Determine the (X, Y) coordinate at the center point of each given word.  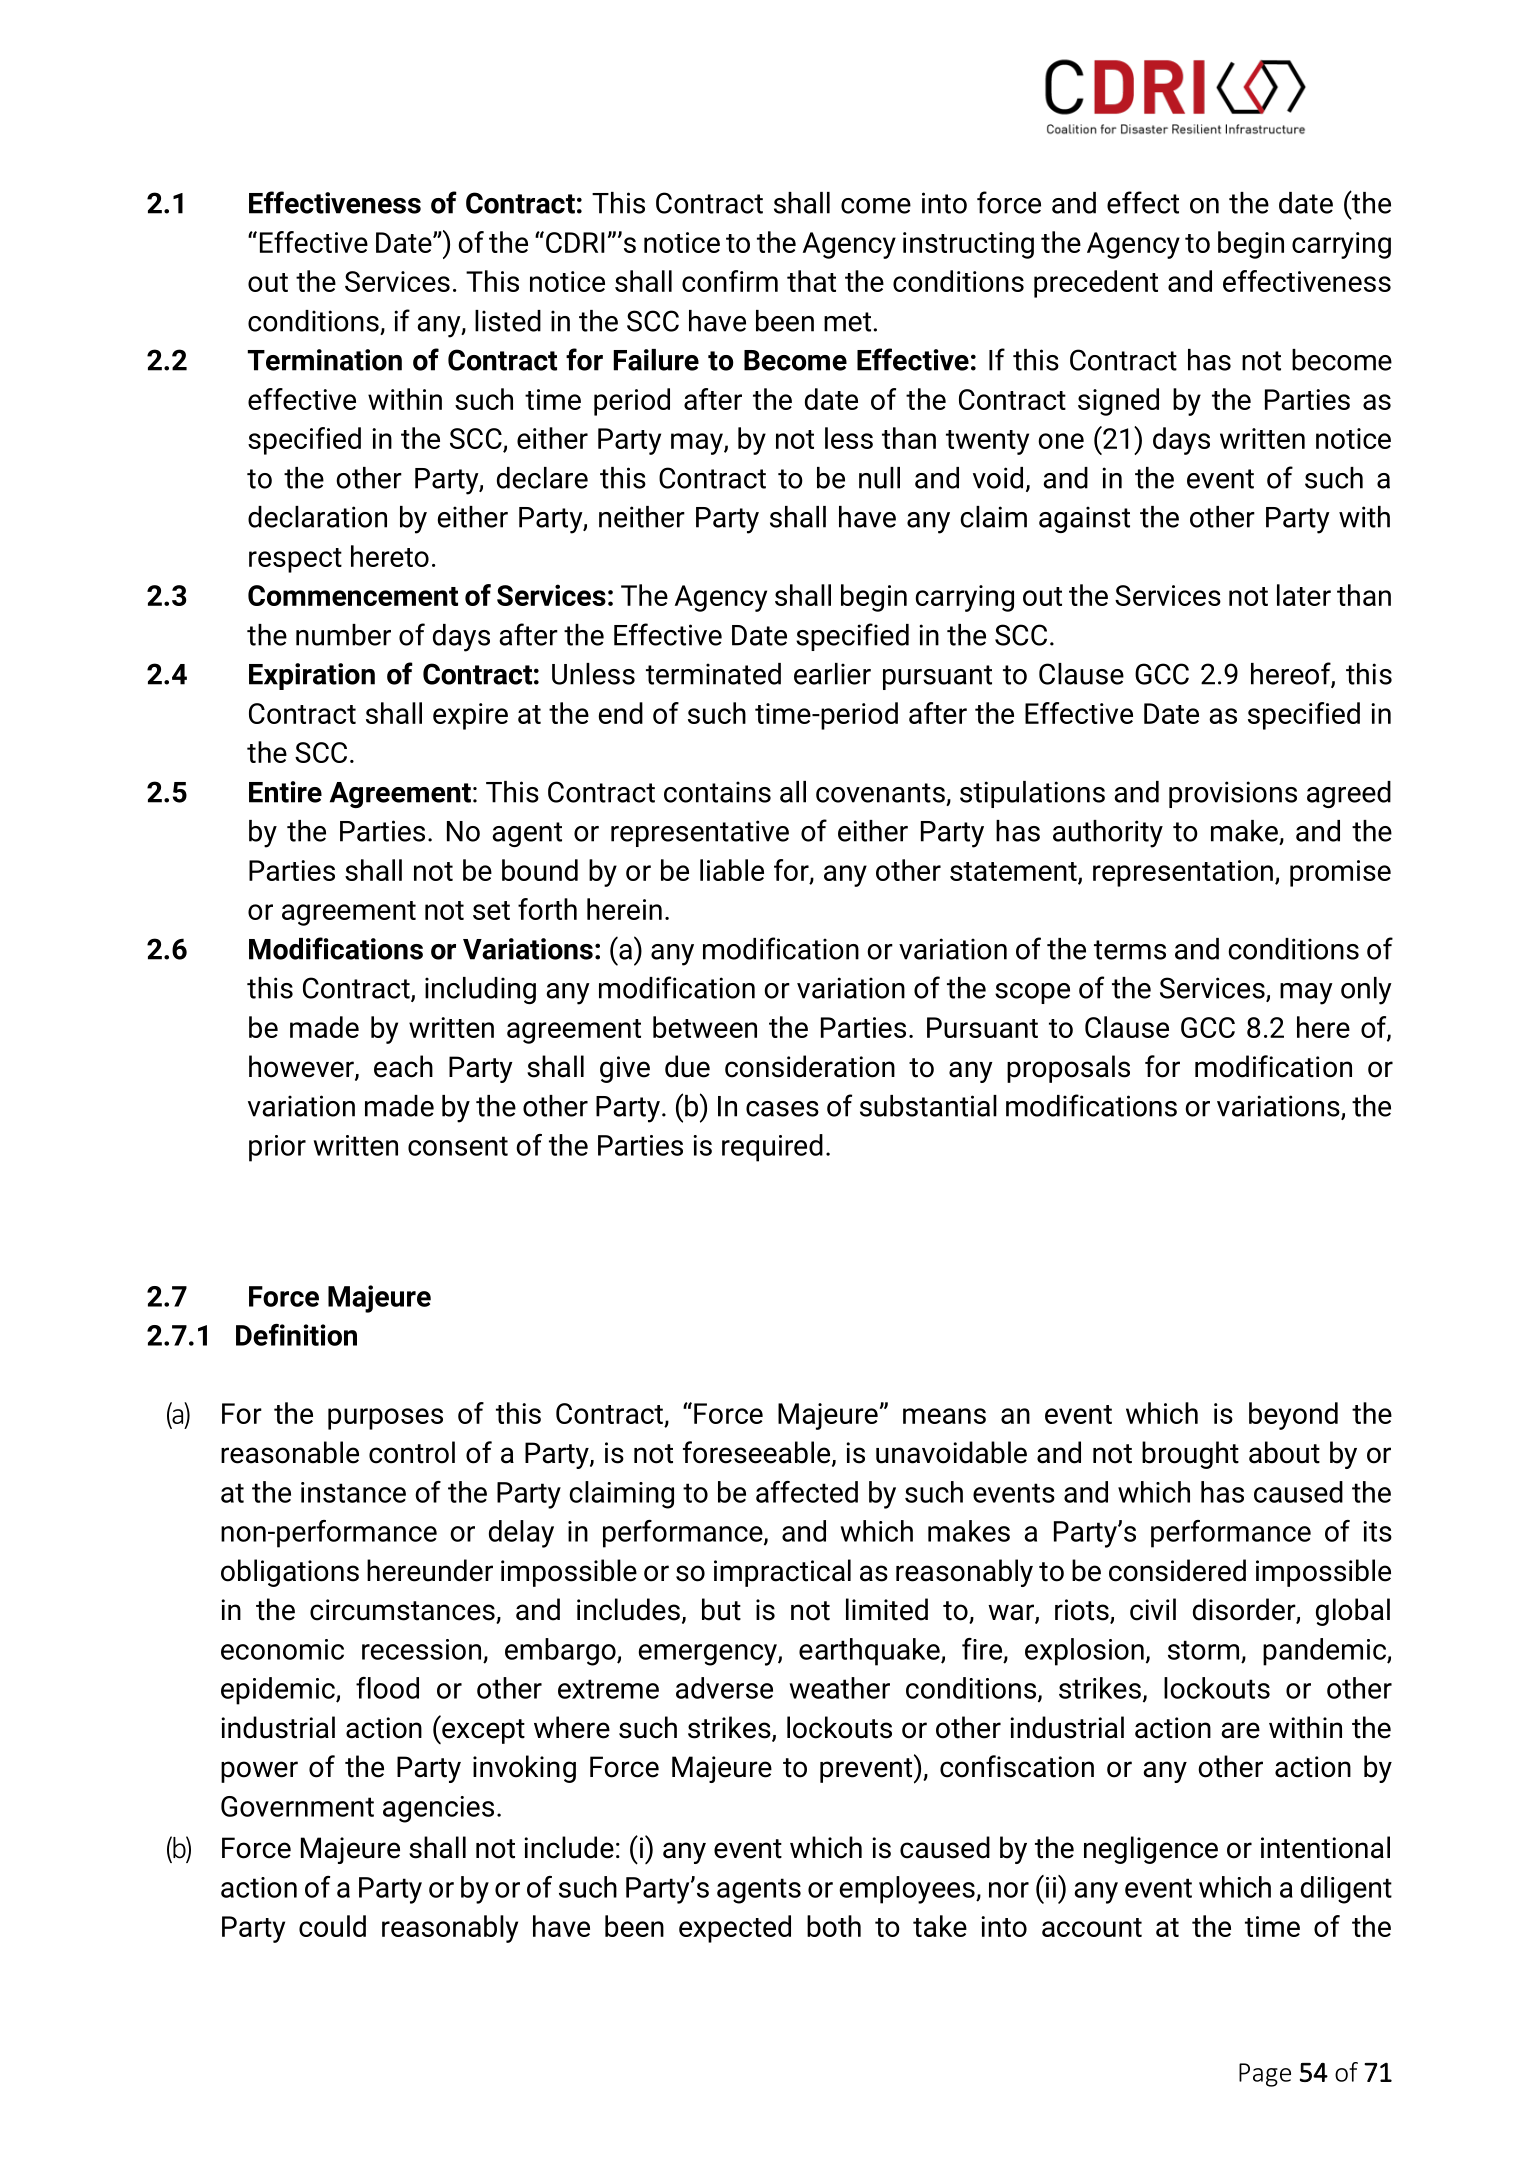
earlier (832, 674)
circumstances (403, 1611)
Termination (325, 360)
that (811, 281)
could (332, 1926)
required (772, 1148)
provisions (1233, 794)
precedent (1096, 284)
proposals (1068, 1069)
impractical (782, 1573)
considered (1177, 1570)
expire (470, 716)
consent (458, 1146)
